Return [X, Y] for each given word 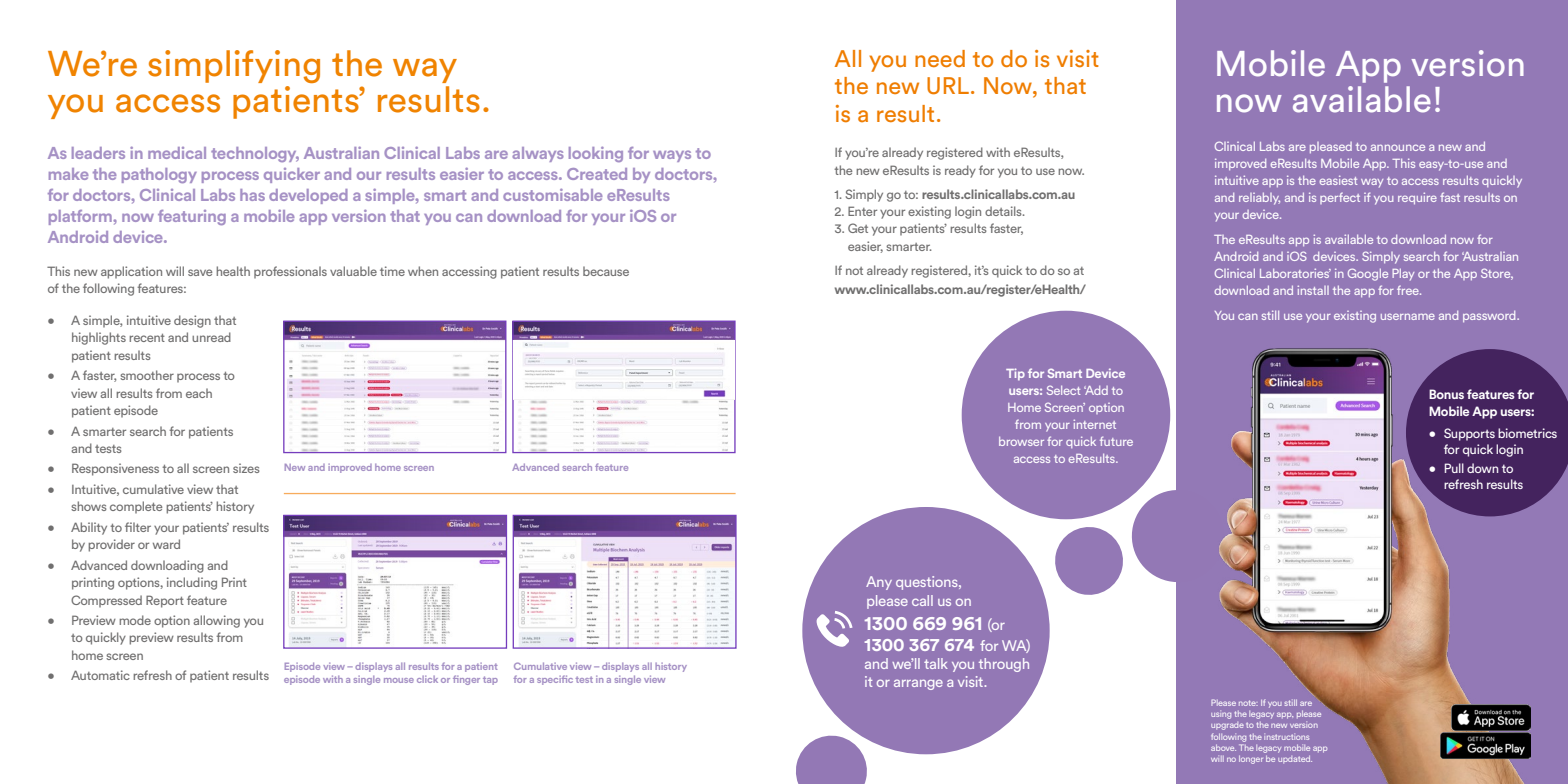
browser [1021, 441]
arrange [918, 684]
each [199, 393]
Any [879, 583]
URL [948, 86]
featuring [192, 217]
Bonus [1446, 394]
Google [1368, 274]
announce [1398, 147]
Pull [1454, 468]
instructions [1286, 737]
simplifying [234, 66]
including [192, 583]
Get [858, 228]
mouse [399, 680]
